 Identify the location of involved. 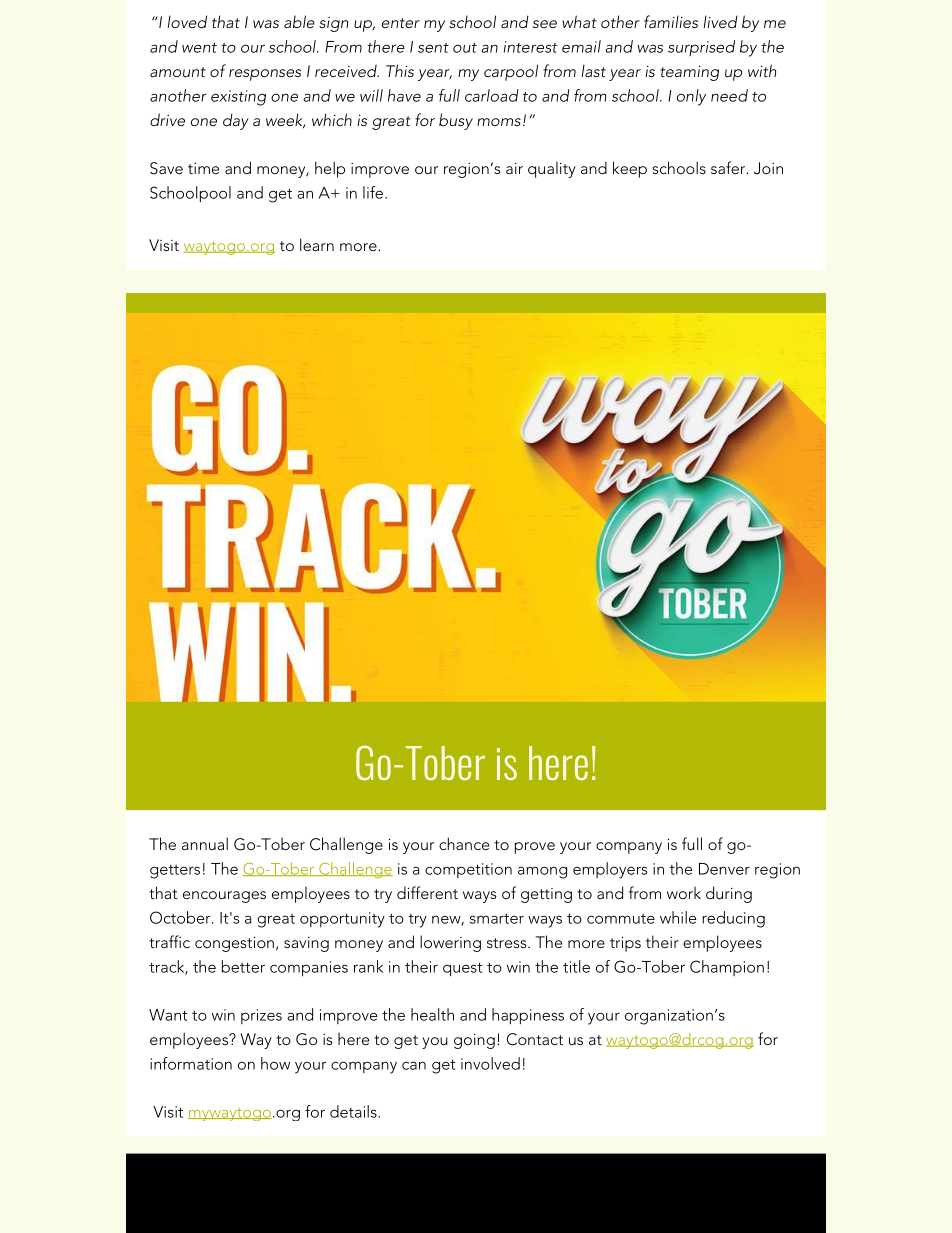
(490, 1063).
